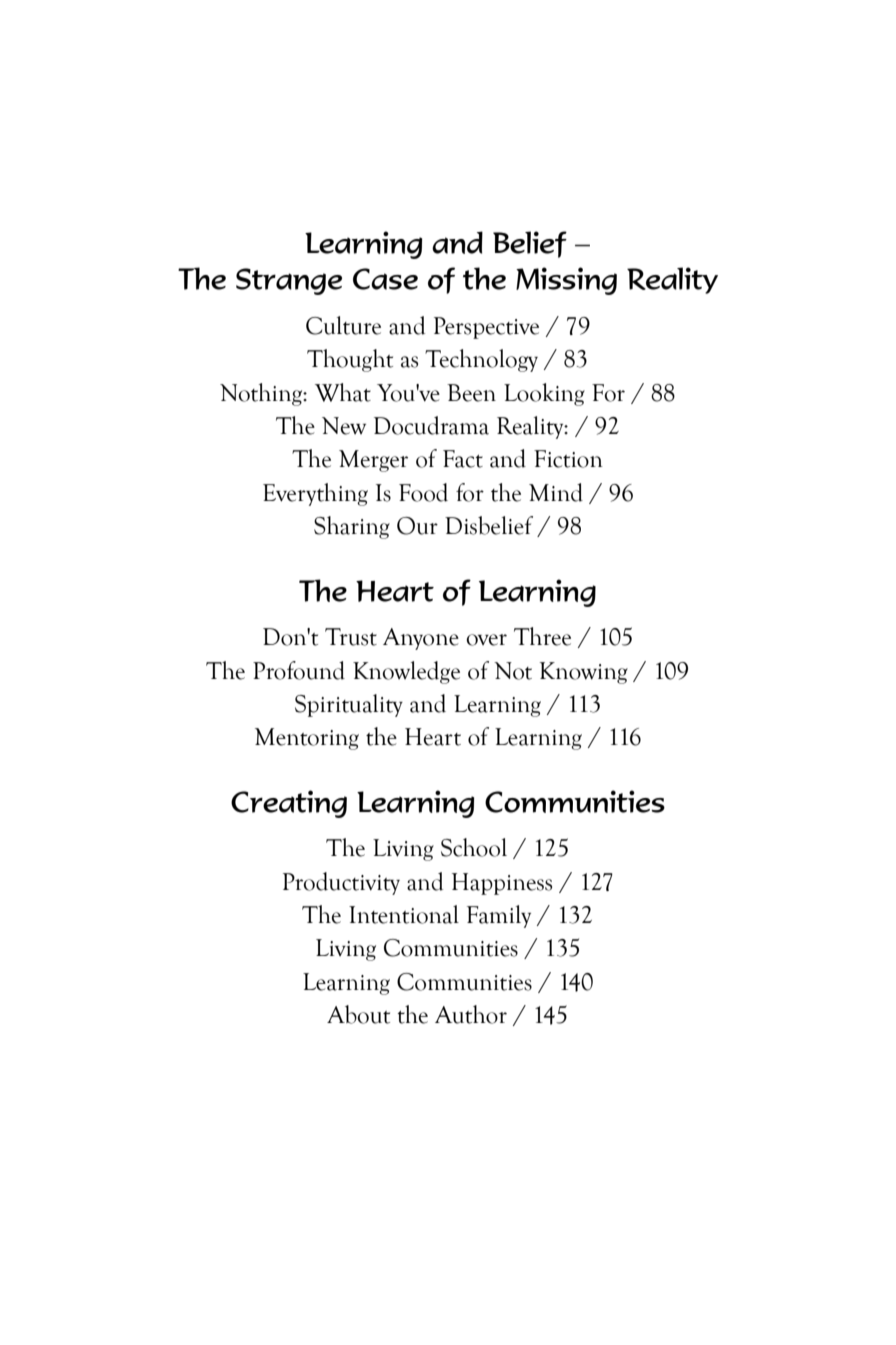 The height and width of the image is (1345, 896). I want to click on Case, so click(385, 279).
